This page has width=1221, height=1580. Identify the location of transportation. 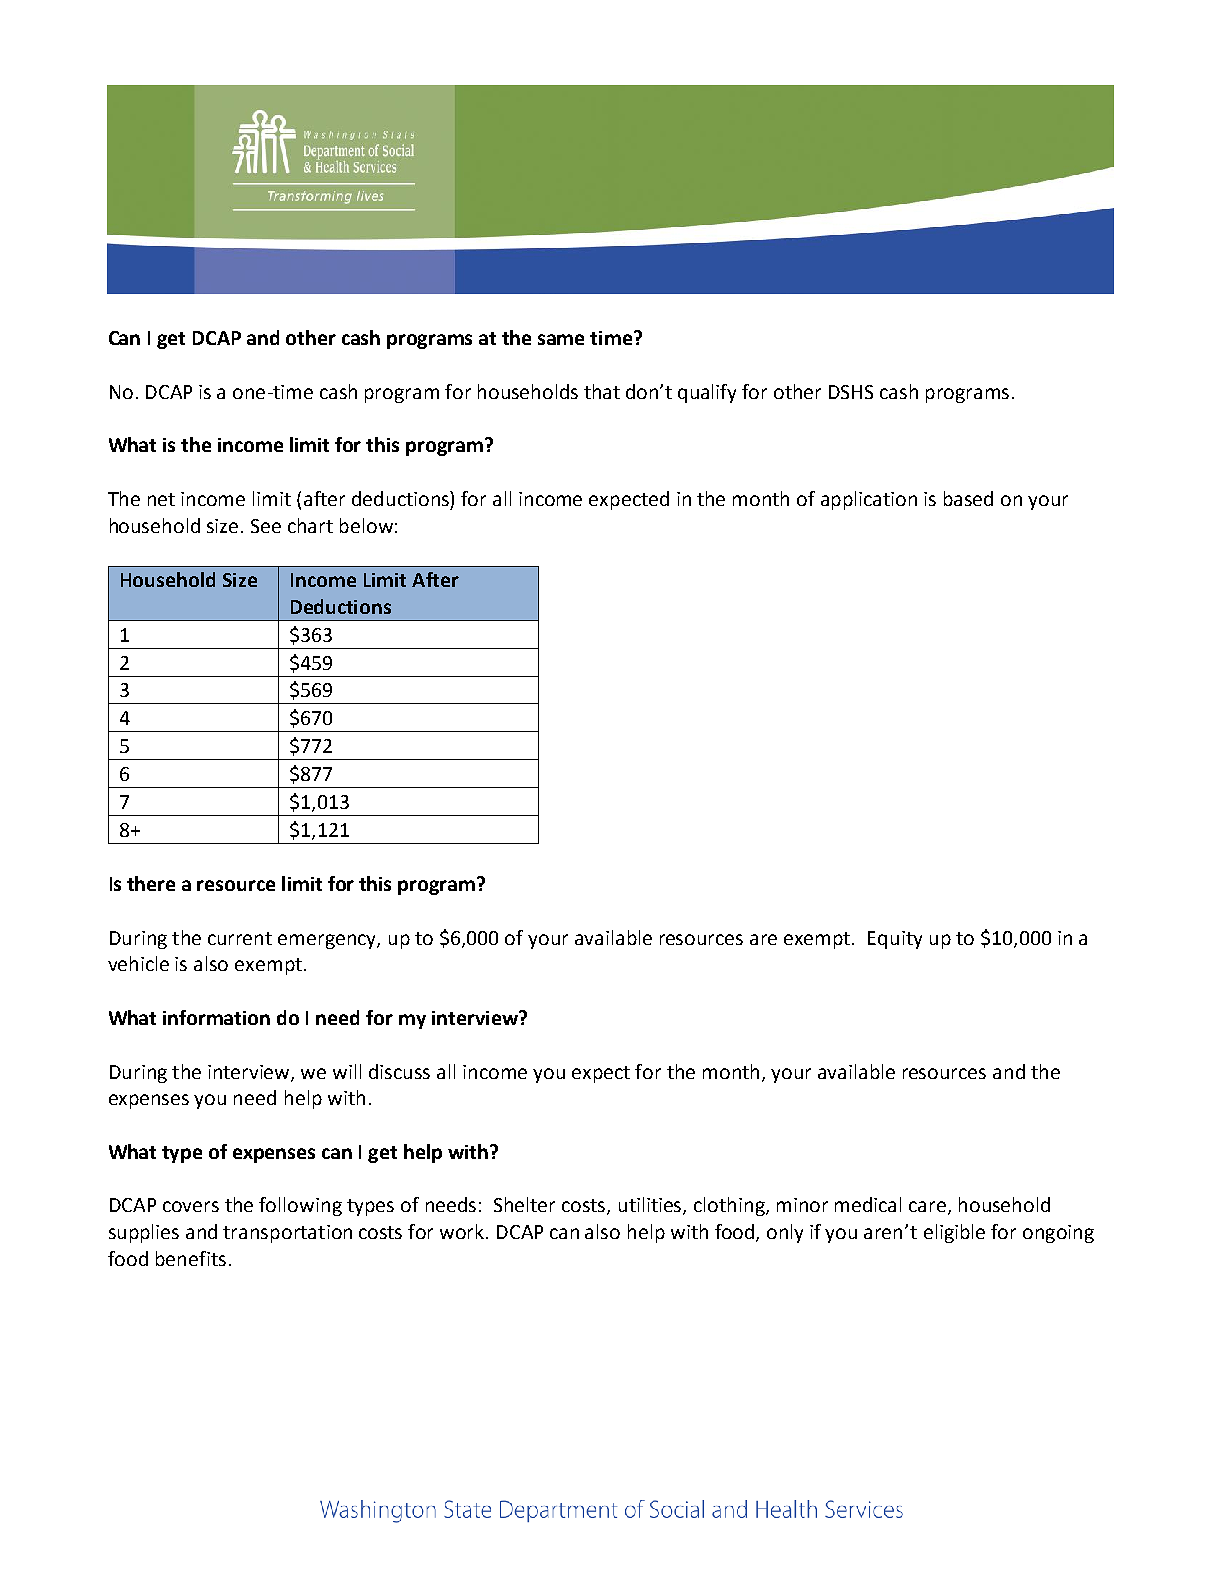
(287, 1234).
